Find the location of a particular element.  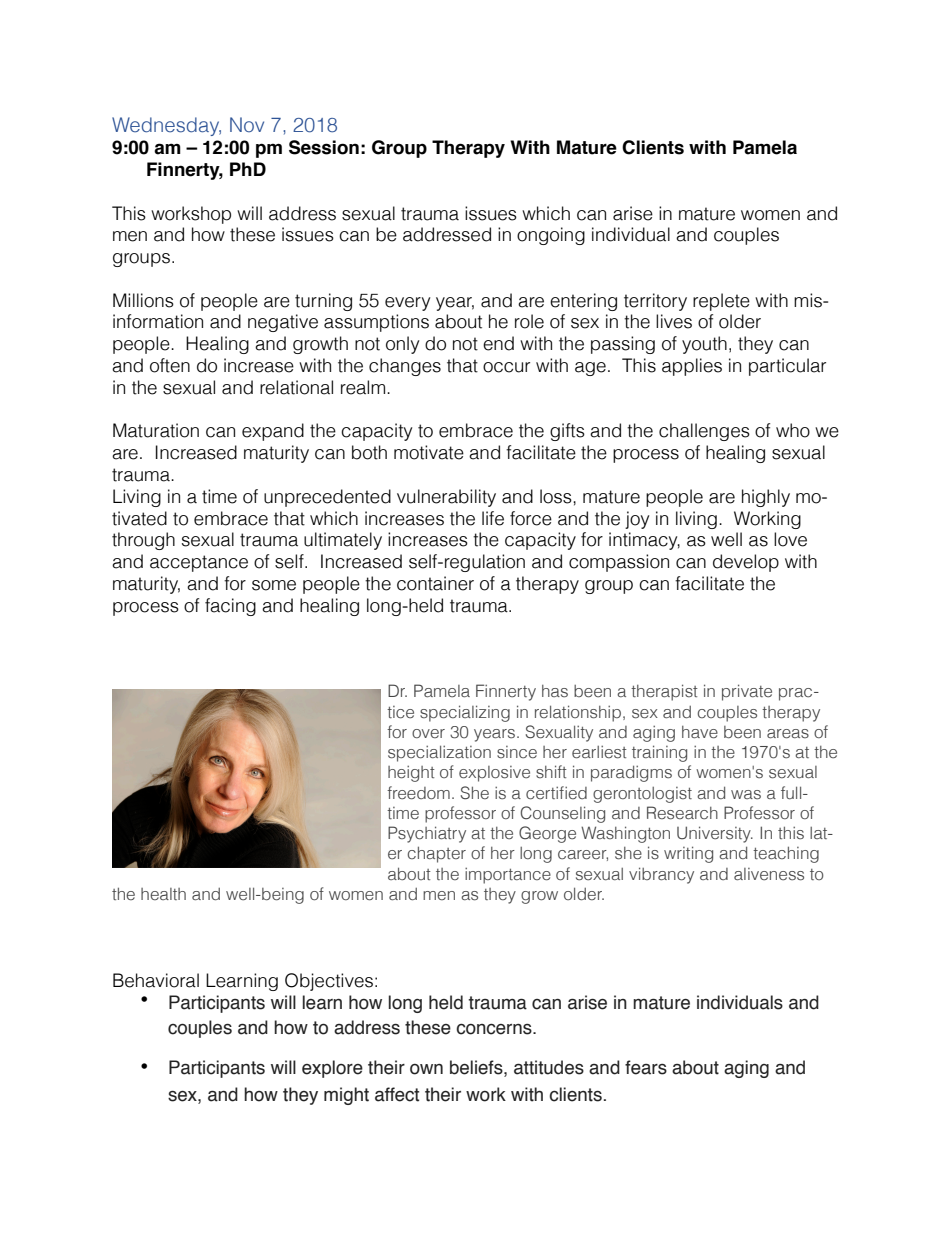

explore is located at coordinates (332, 1069).
